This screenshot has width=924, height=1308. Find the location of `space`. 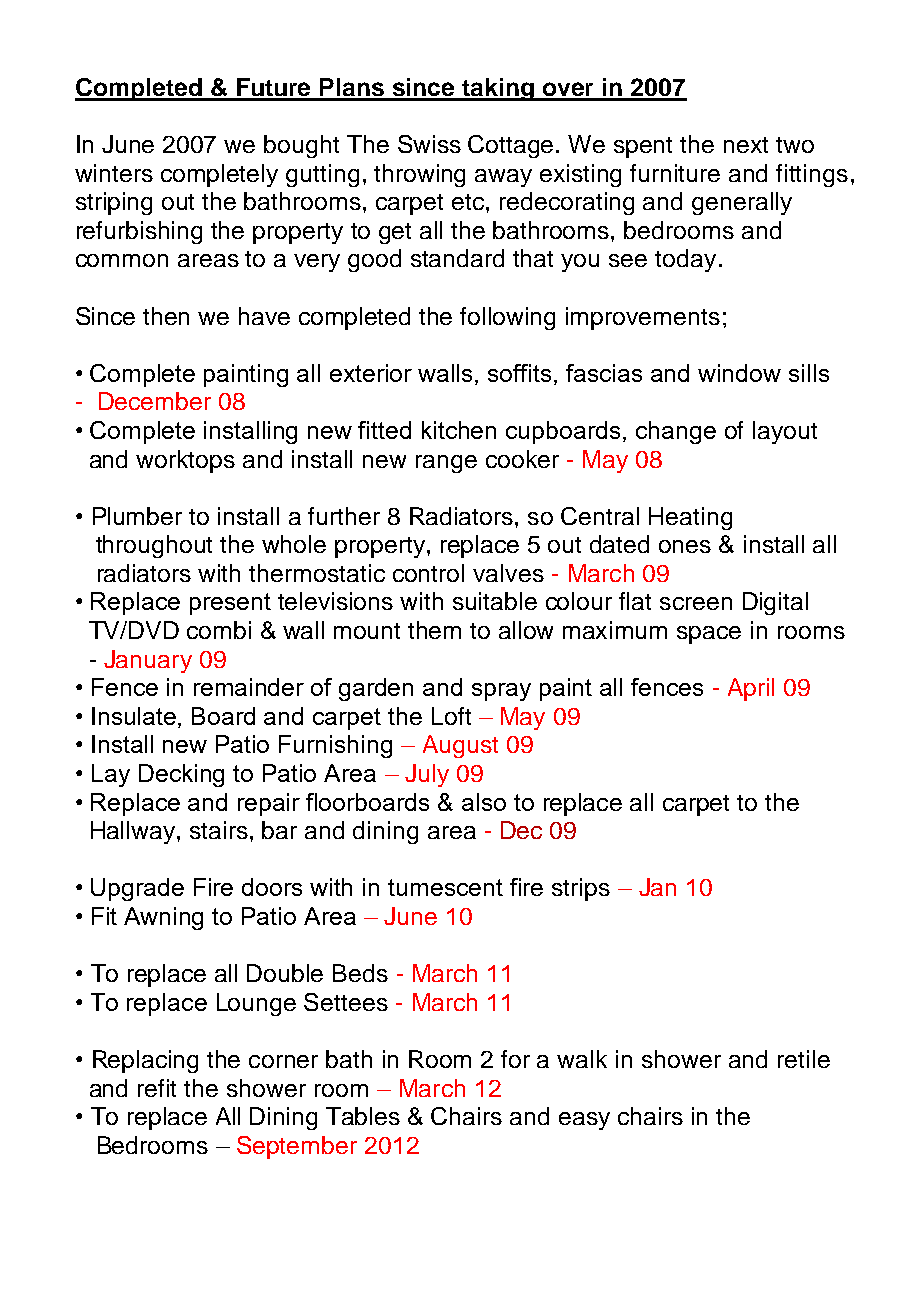

space is located at coordinates (709, 635).
